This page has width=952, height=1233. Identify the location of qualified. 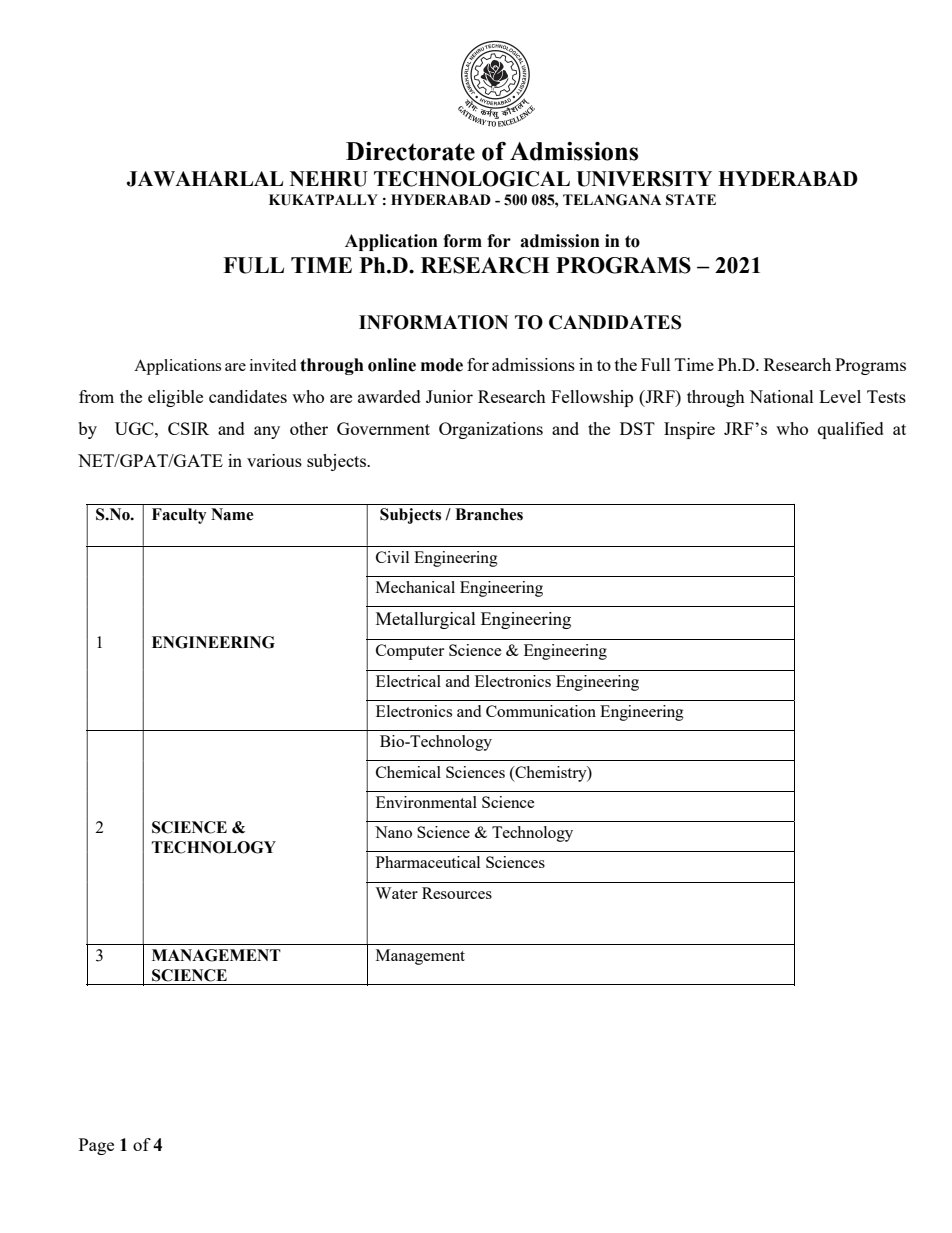
(851, 430).
